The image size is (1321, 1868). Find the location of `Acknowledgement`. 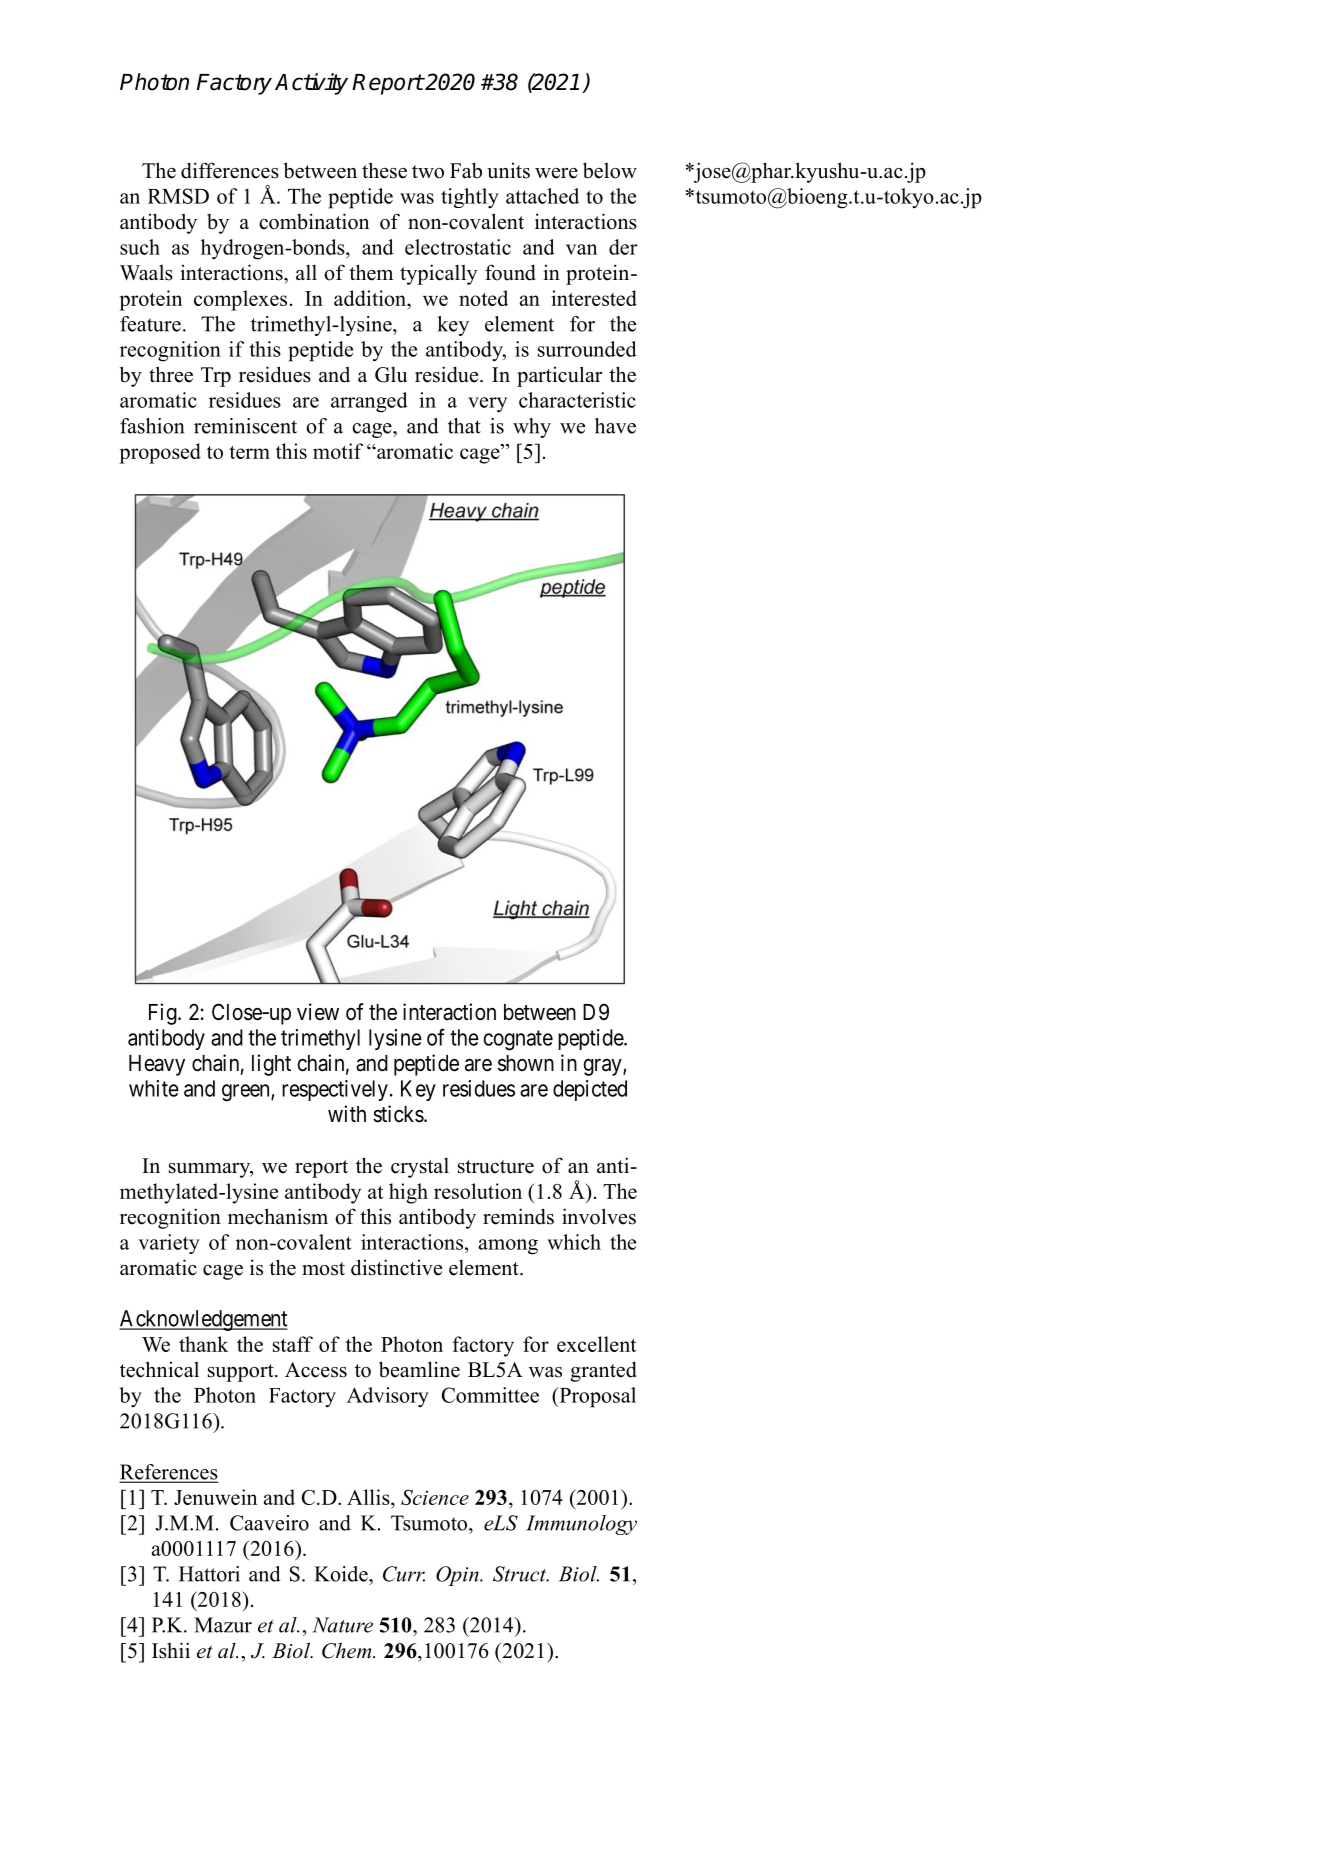

Acknowledgement is located at coordinates (203, 1320).
